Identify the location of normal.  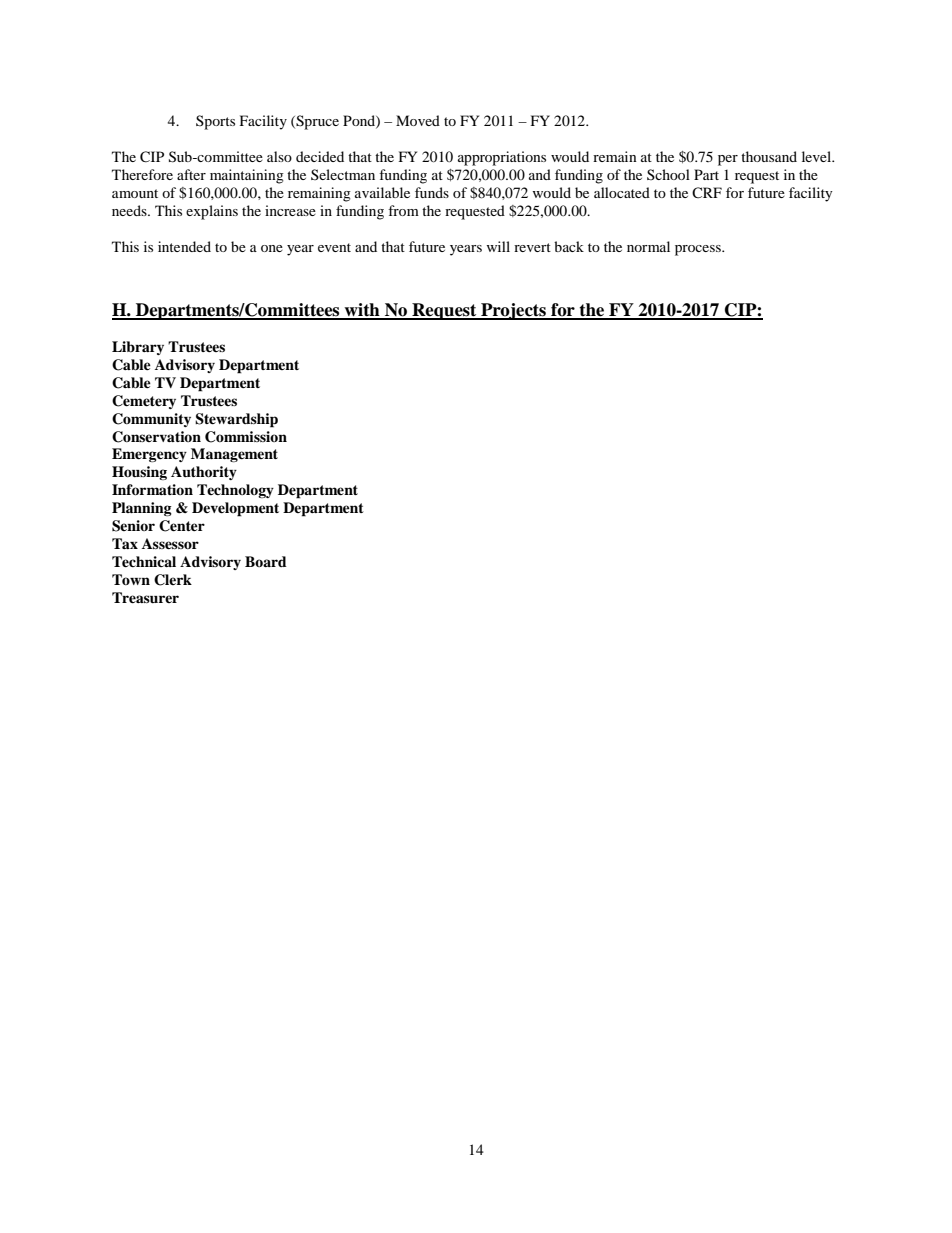
(648, 246).
